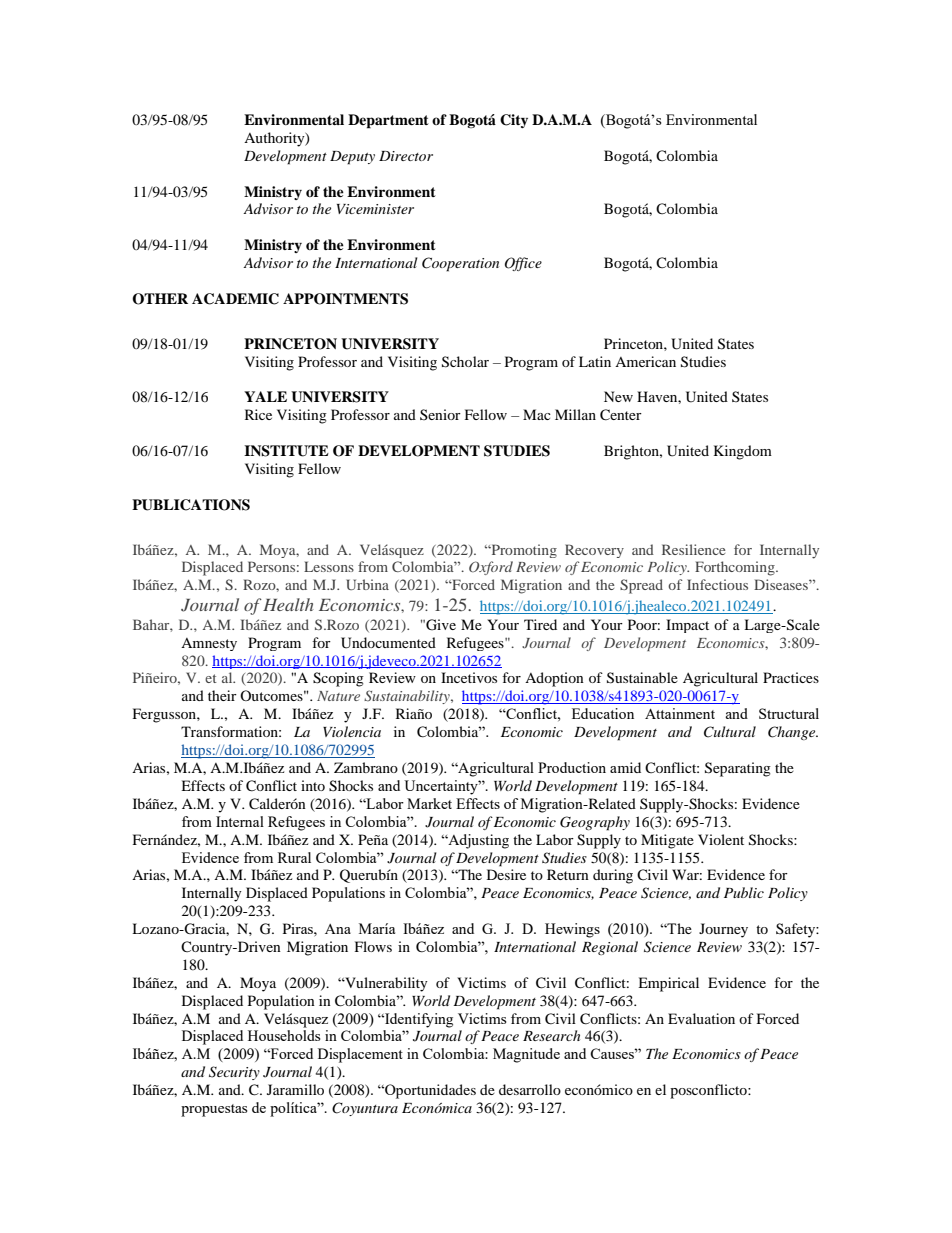  Describe the element at coordinates (352, 158) in the image. I see `Deputy` at that location.
